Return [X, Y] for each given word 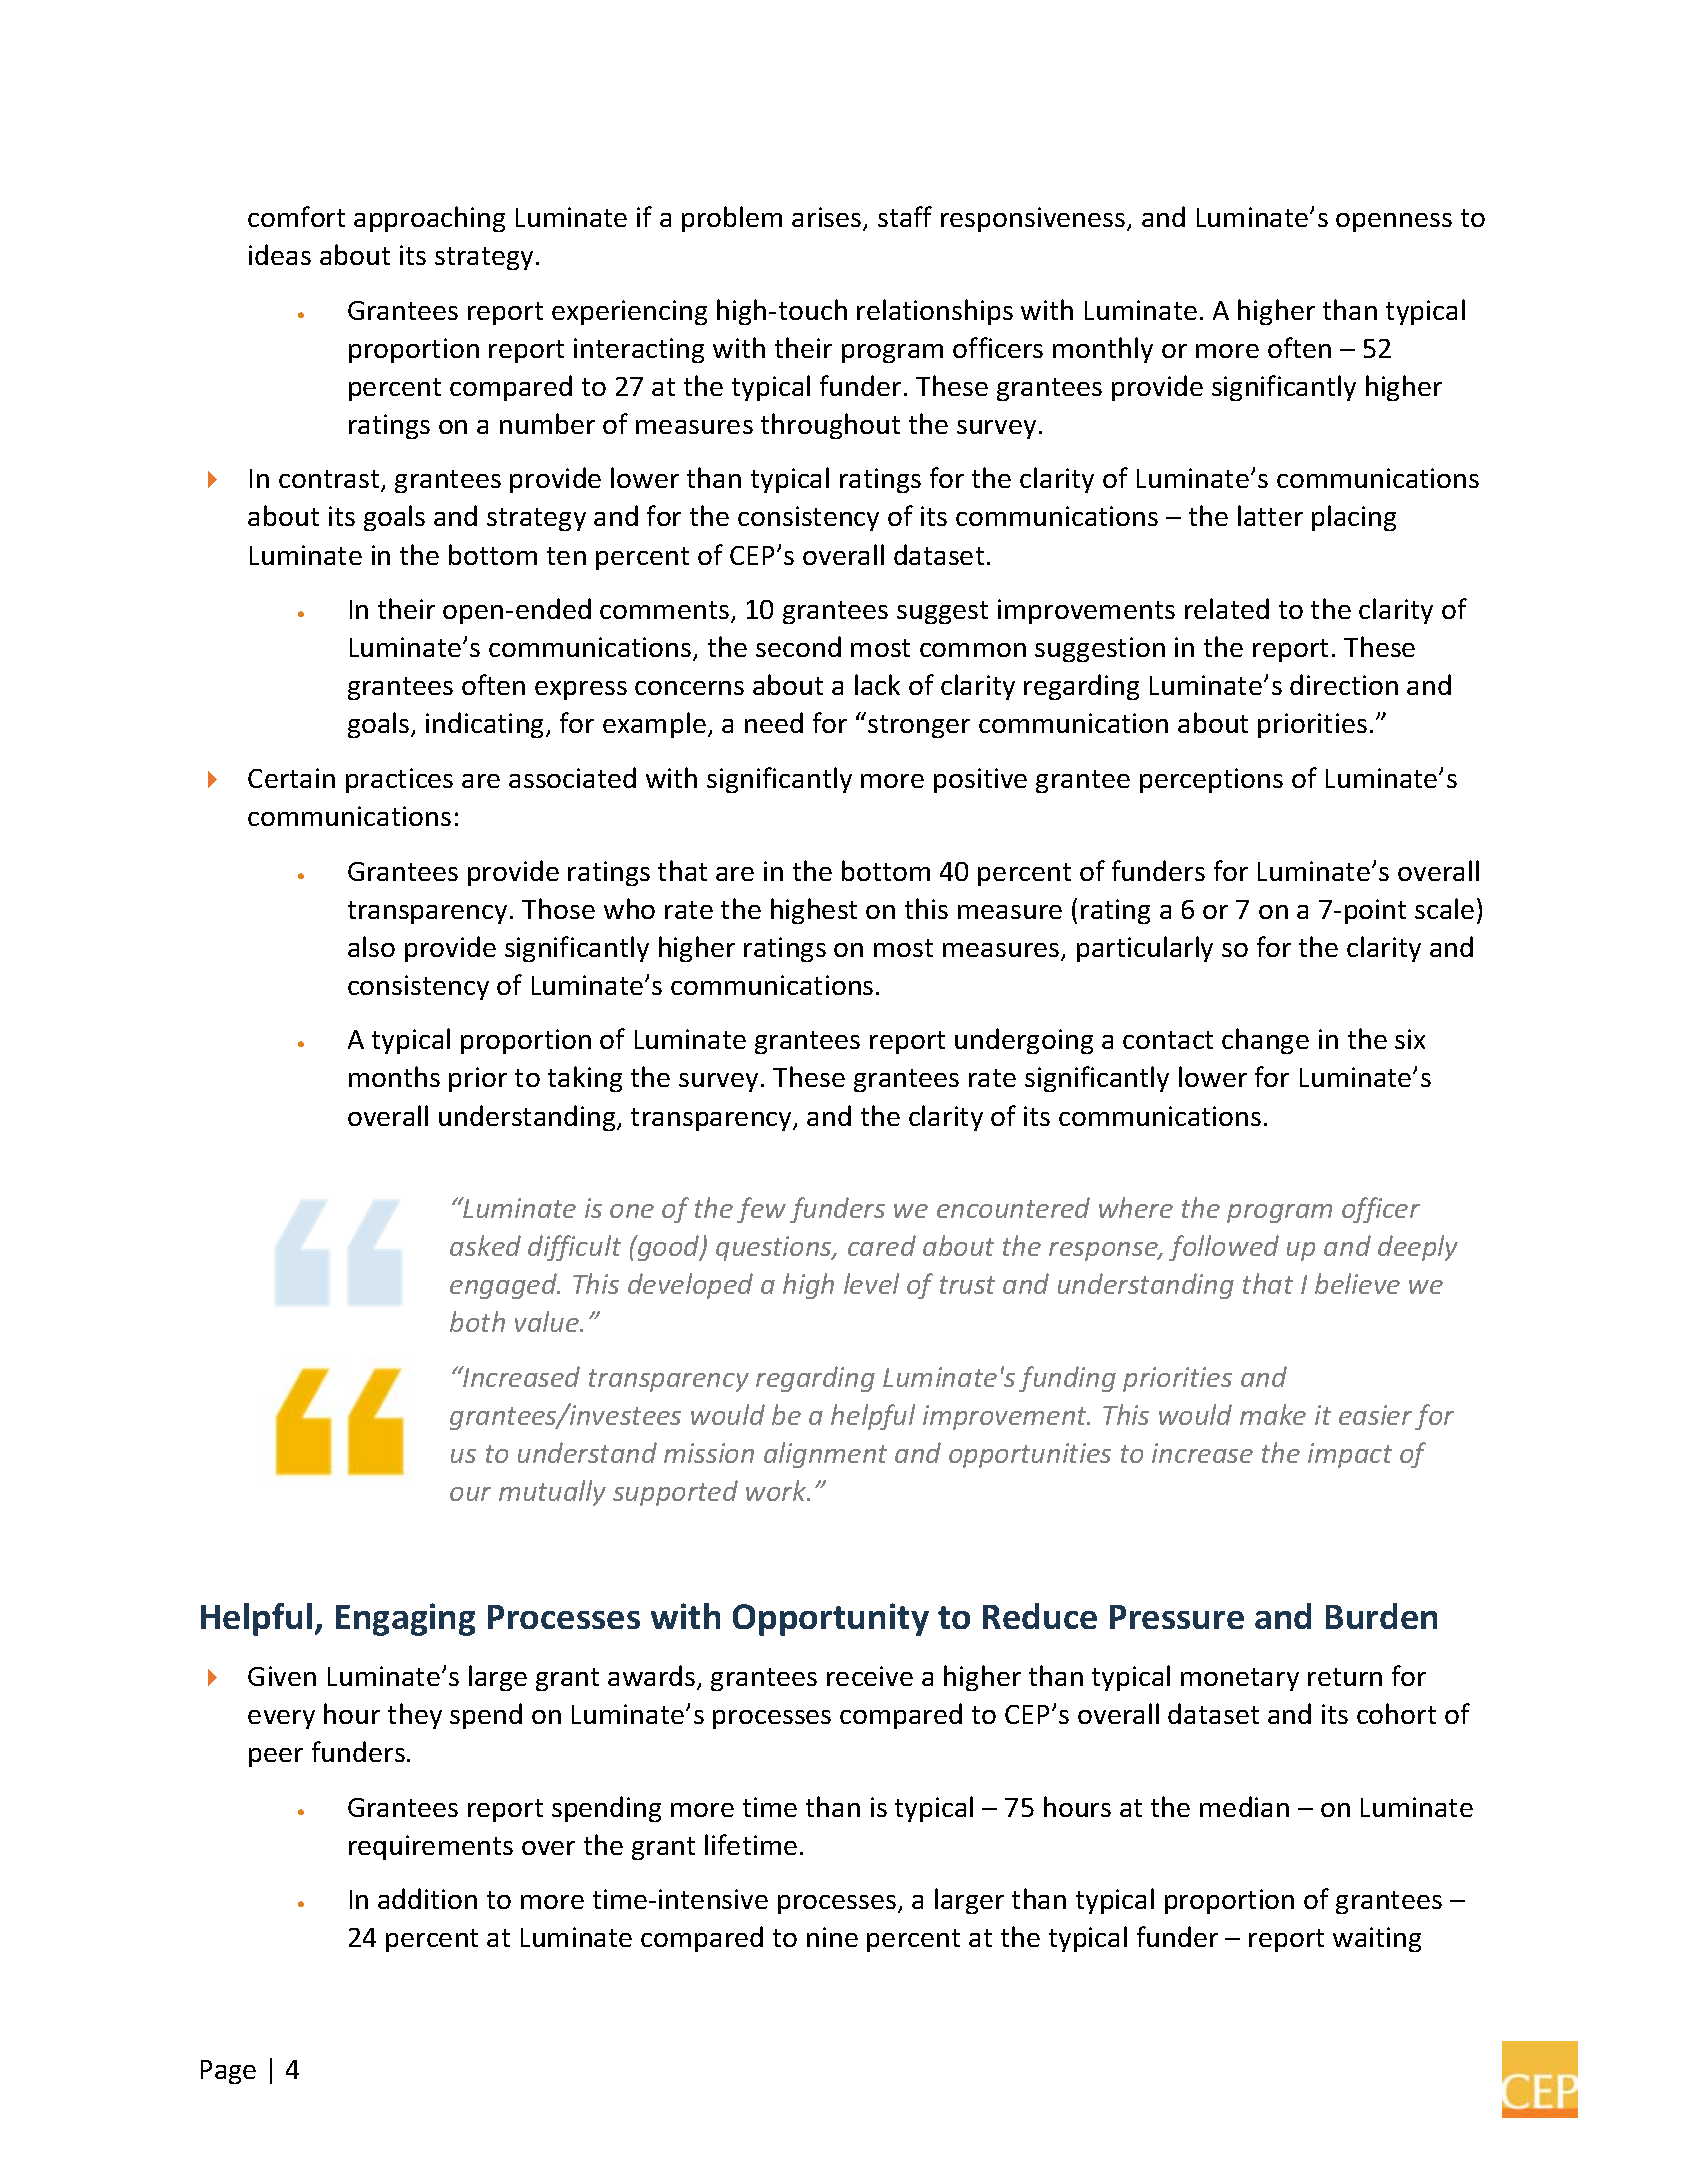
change [1265, 1041]
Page [228, 2072]
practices [399, 780]
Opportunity [831, 1619]
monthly [1103, 350]
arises [828, 218]
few [761, 1210]
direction [1344, 684]
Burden [1381, 1616]
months [394, 1076]
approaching [429, 219]
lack [877, 684]
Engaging [405, 1619]
